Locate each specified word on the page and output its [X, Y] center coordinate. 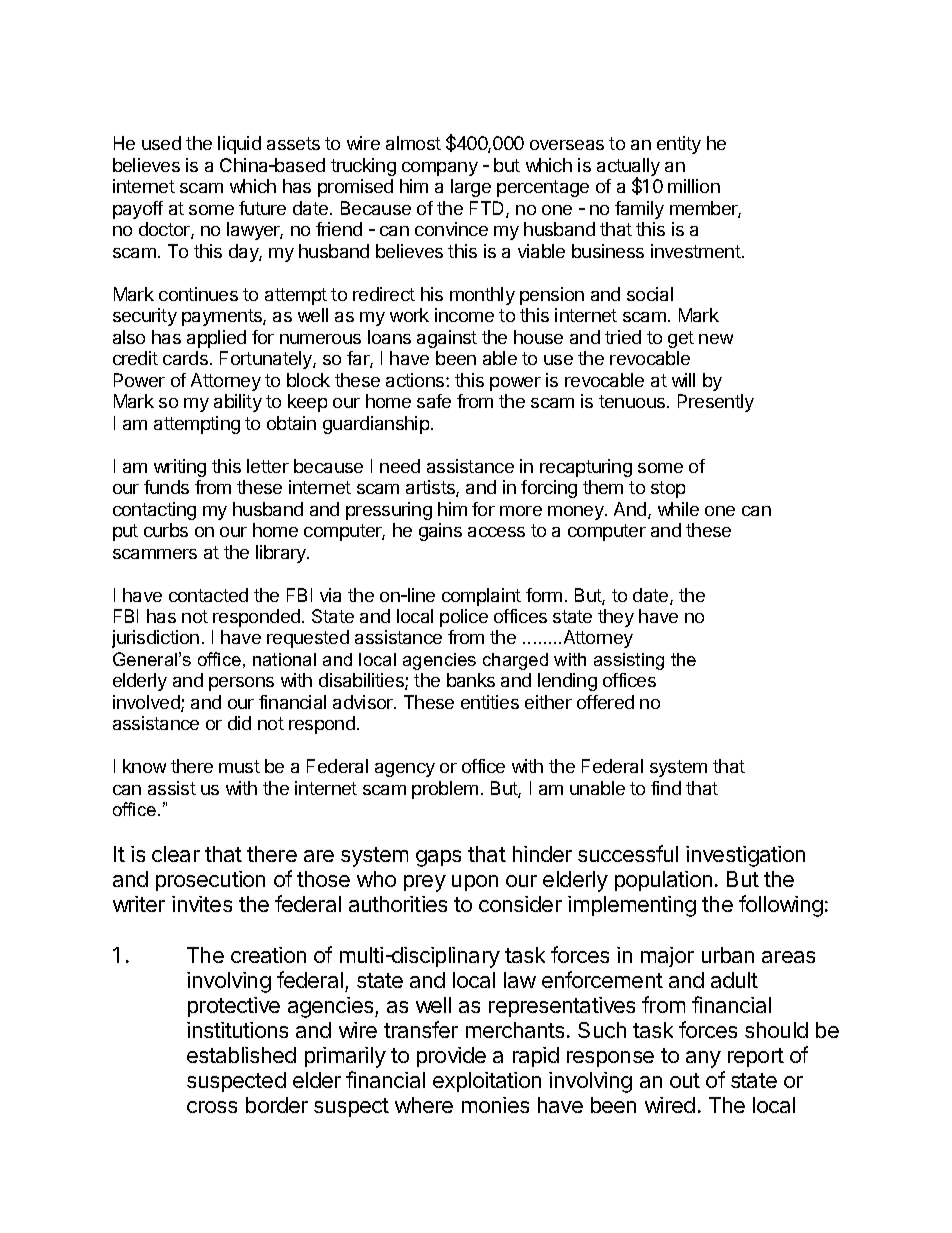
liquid [239, 145]
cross [212, 1107]
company [440, 169]
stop [668, 489]
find [666, 788]
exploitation [487, 1082]
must [239, 766]
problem [445, 790]
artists [431, 488]
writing [180, 468]
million [694, 186]
